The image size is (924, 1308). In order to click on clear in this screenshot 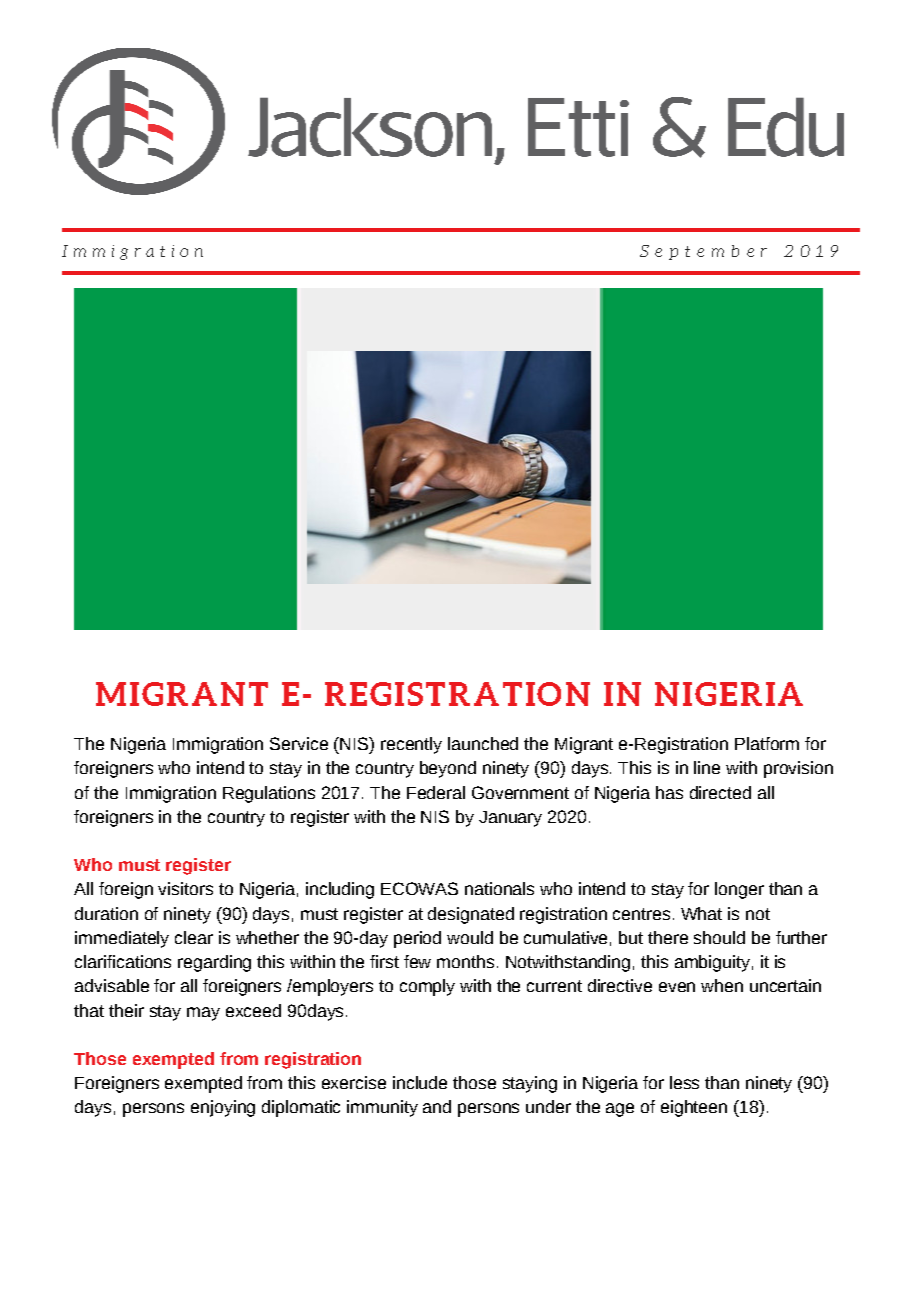, I will do `click(194, 937)`.
